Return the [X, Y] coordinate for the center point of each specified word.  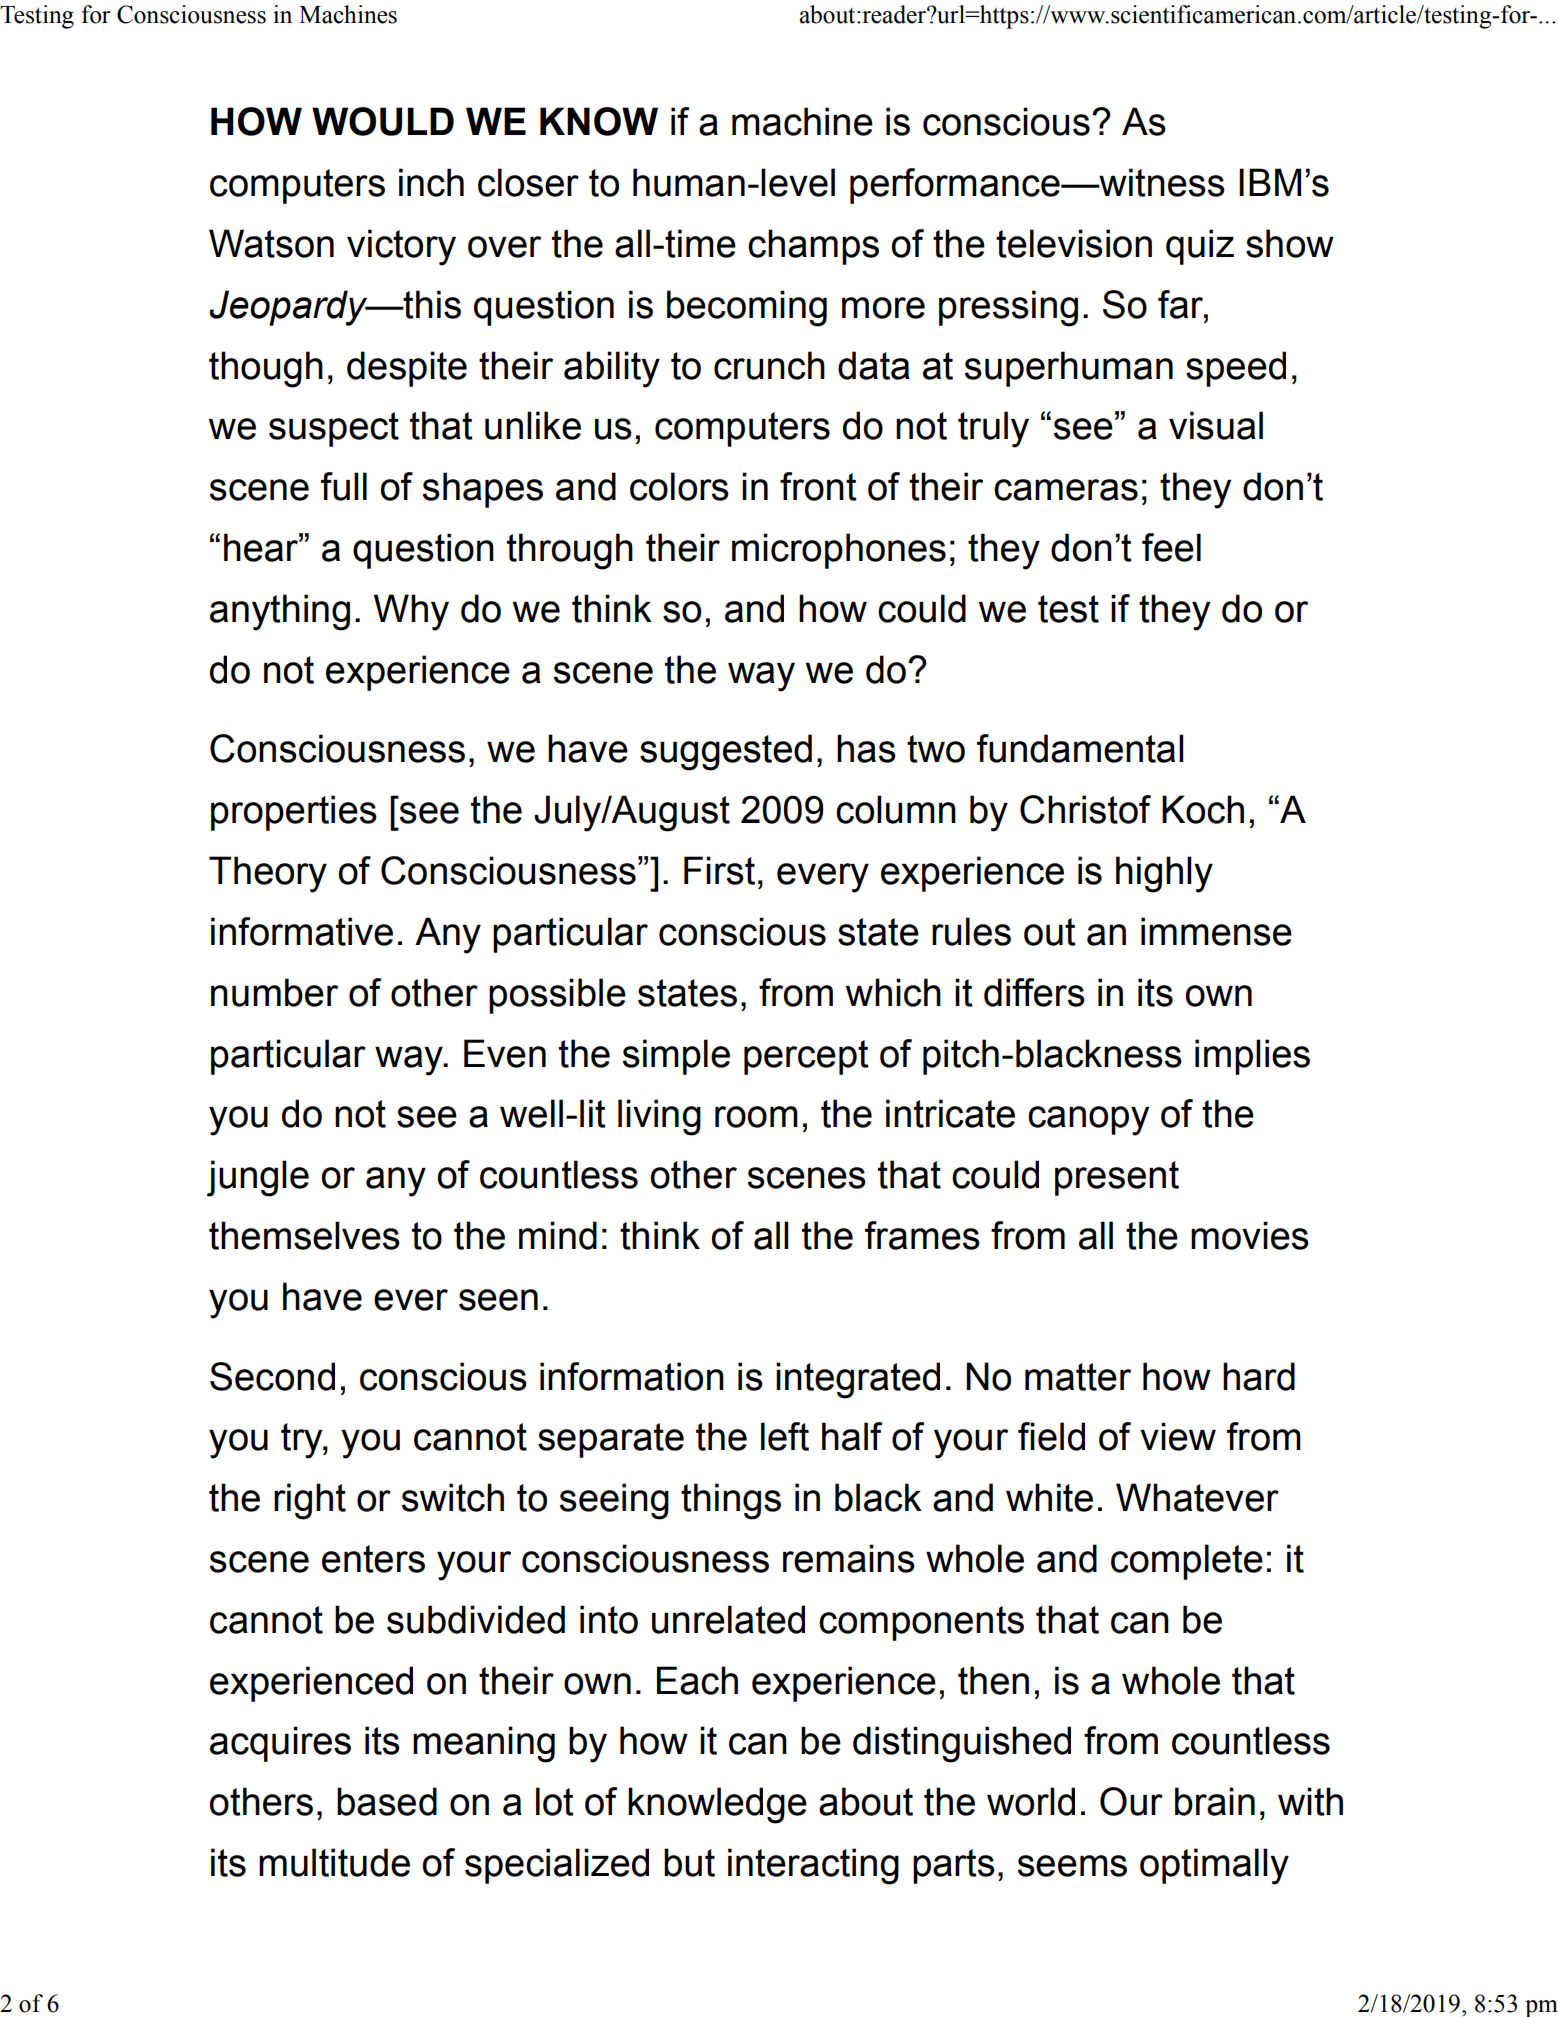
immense [1216, 931]
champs [813, 247]
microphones [839, 551]
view [1178, 1436]
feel [1171, 547]
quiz [1200, 247]
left [785, 1436]
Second [272, 1376]
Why [411, 612]
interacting [813, 1866]
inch [431, 182]
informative [302, 931]
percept [806, 1057]
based [387, 1801]
